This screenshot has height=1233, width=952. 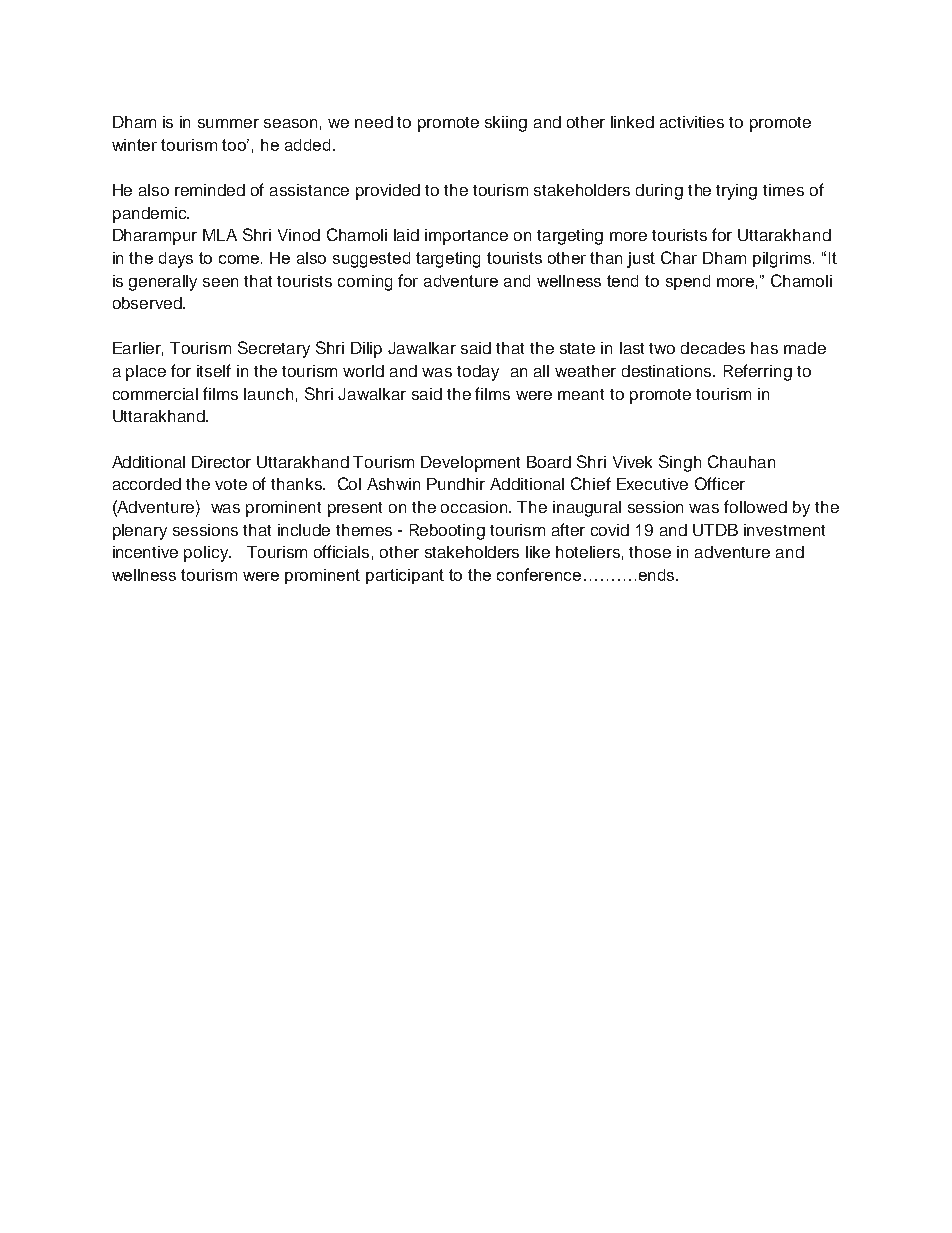 What do you see at coordinates (692, 122) in the screenshot?
I see `activities` at bounding box center [692, 122].
